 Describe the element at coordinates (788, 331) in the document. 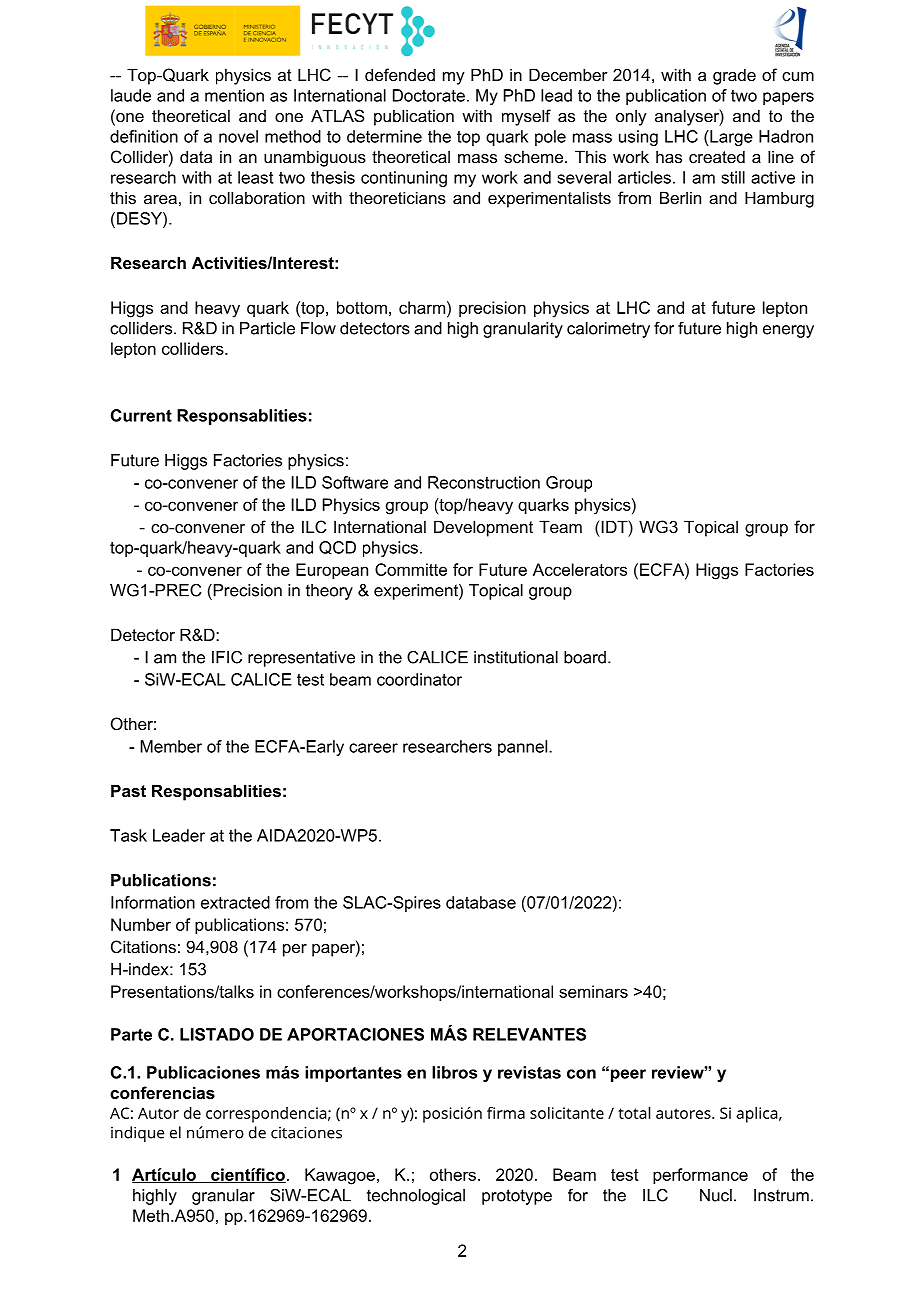

I see `energy` at that location.
